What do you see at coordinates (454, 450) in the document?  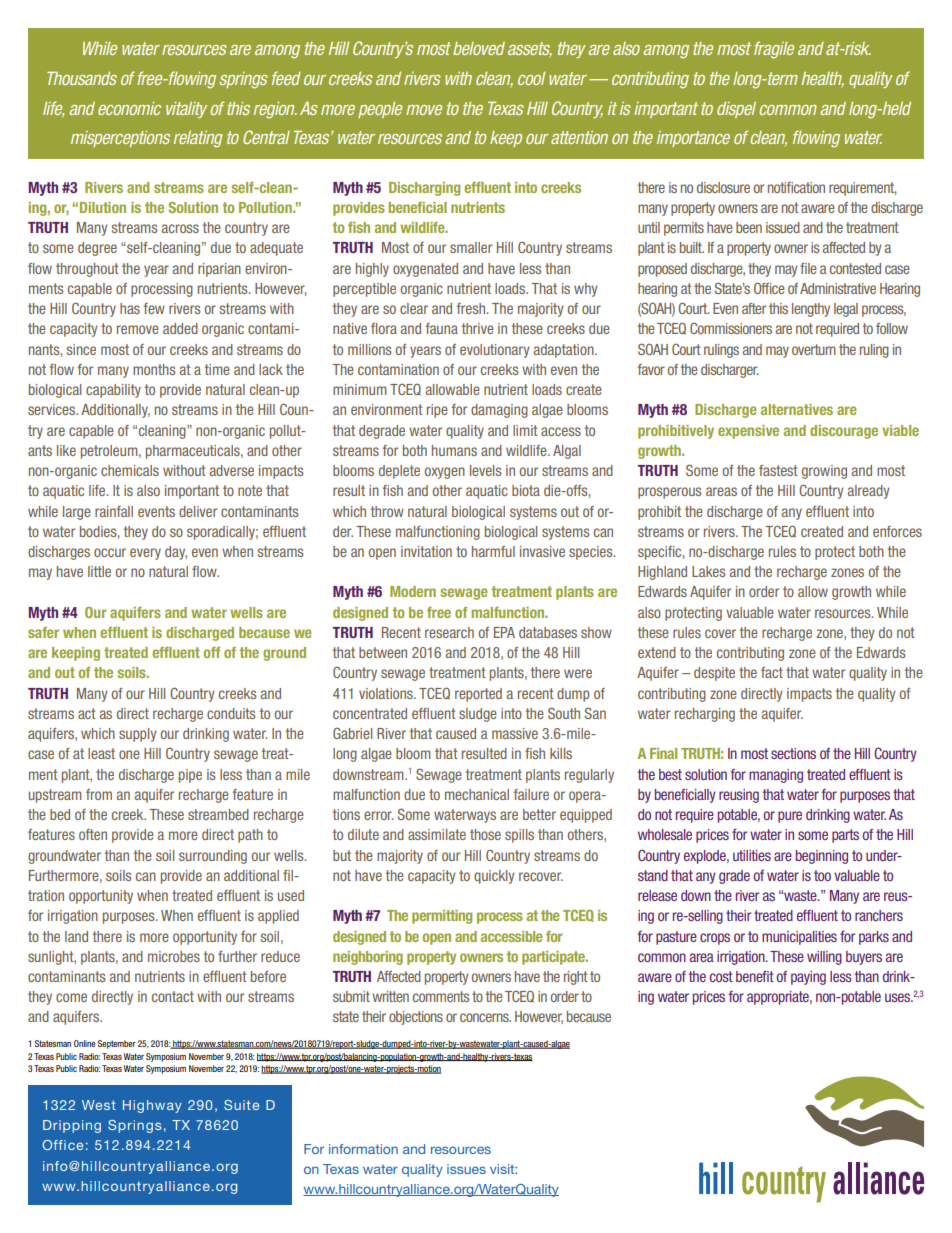 I see `humans` at bounding box center [454, 450].
